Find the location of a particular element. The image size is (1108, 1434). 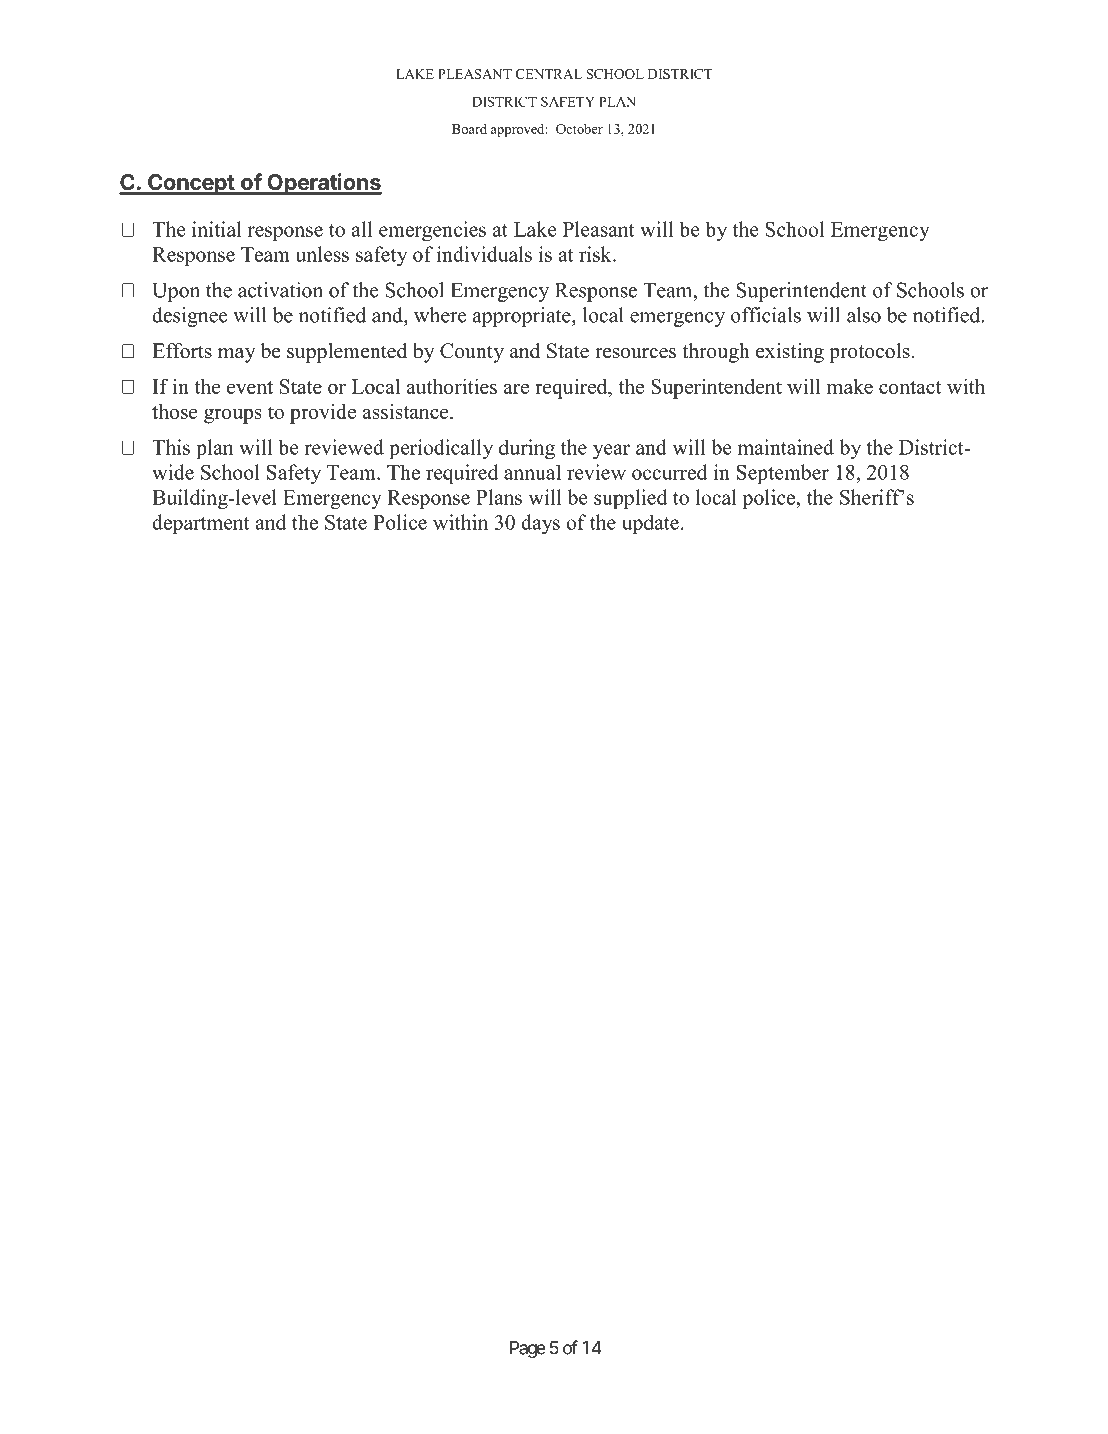

Page is located at coordinates (528, 1349).
